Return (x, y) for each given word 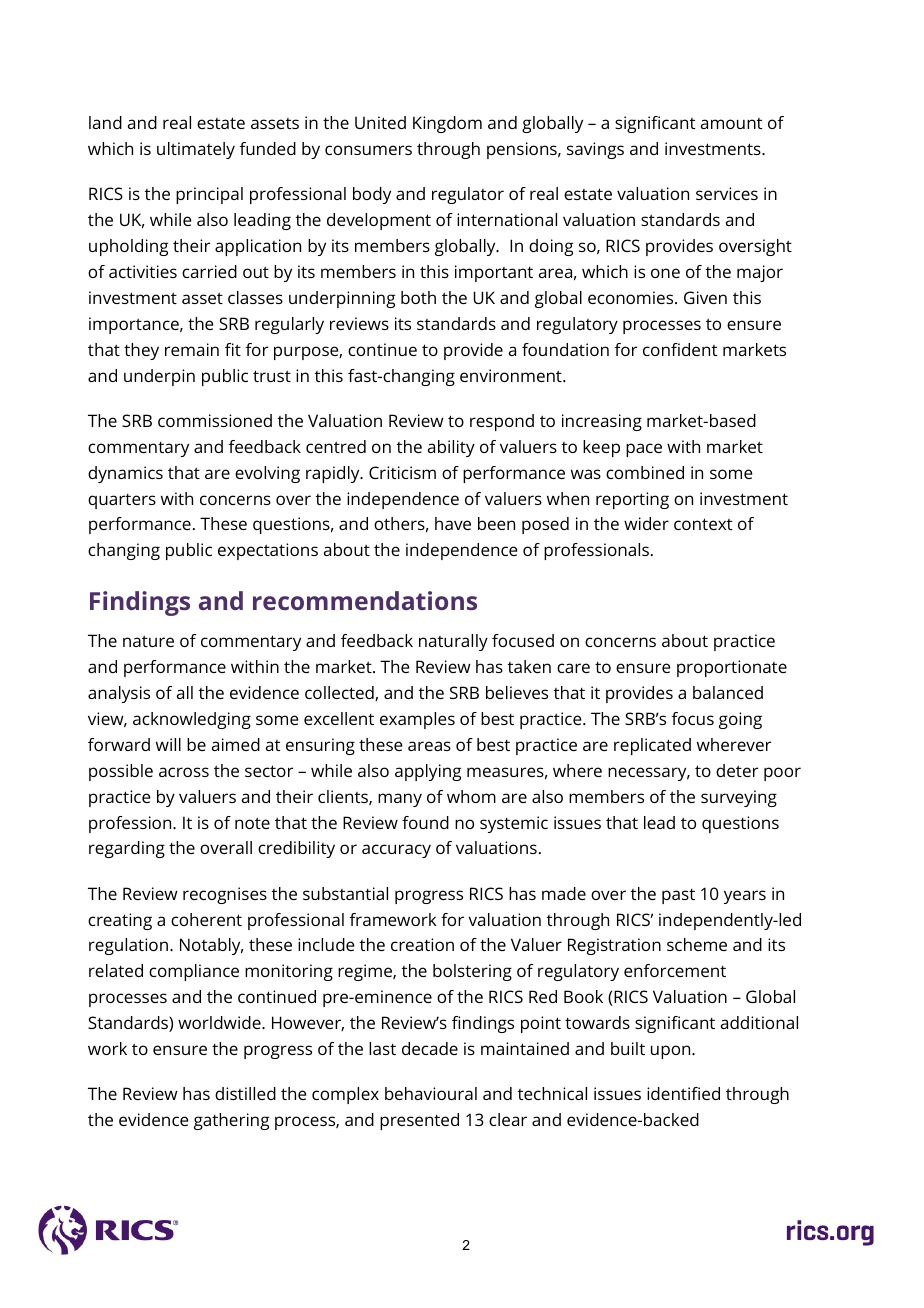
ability (451, 448)
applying (428, 772)
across (184, 772)
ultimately (196, 150)
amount (731, 123)
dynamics (125, 474)
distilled (245, 1093)
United (380, 122)
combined (645, 472)
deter (737, 770)
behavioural (431, 1093)
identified (683, 1093)
